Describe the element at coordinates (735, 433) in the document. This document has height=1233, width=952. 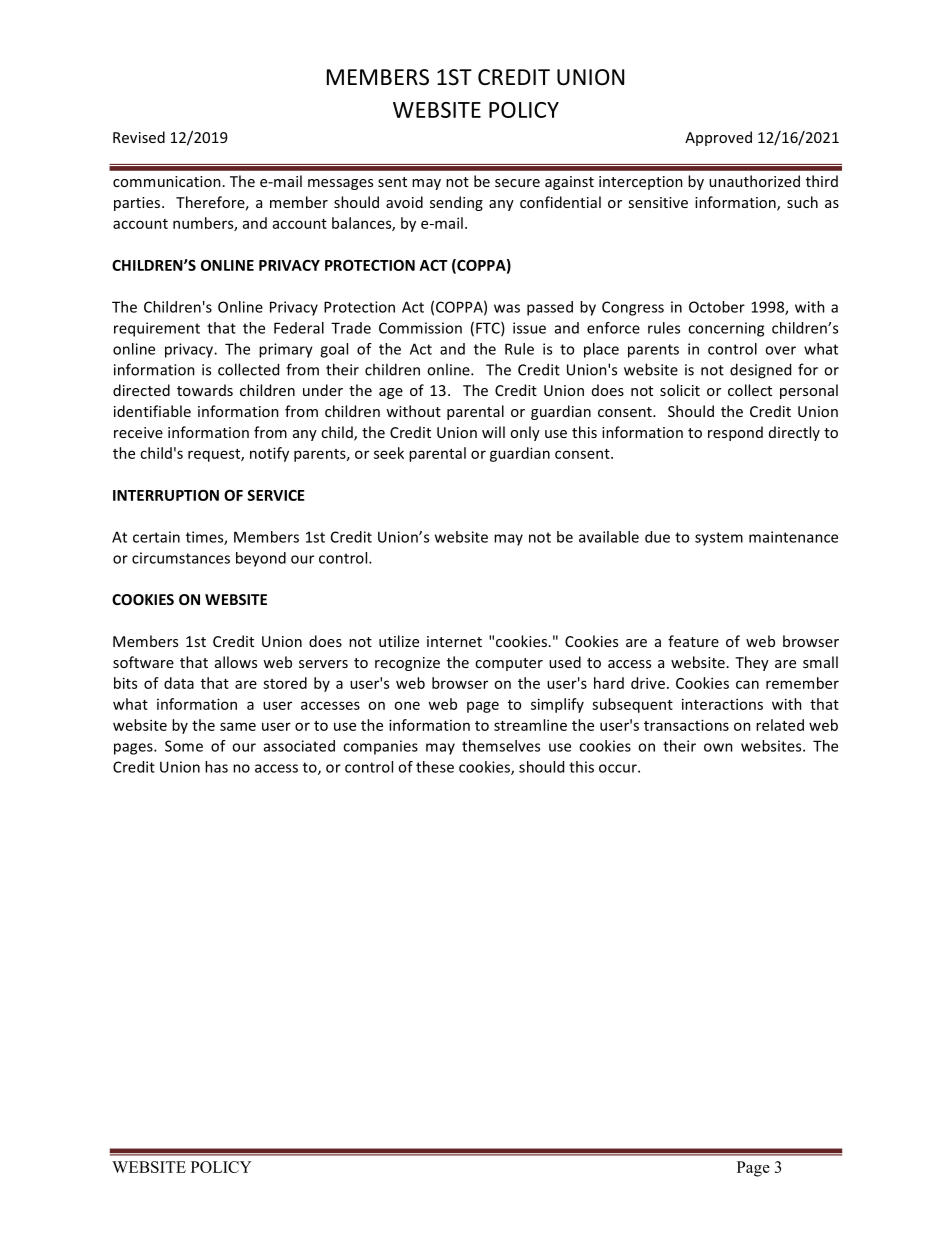
I see `respond` at that location.
